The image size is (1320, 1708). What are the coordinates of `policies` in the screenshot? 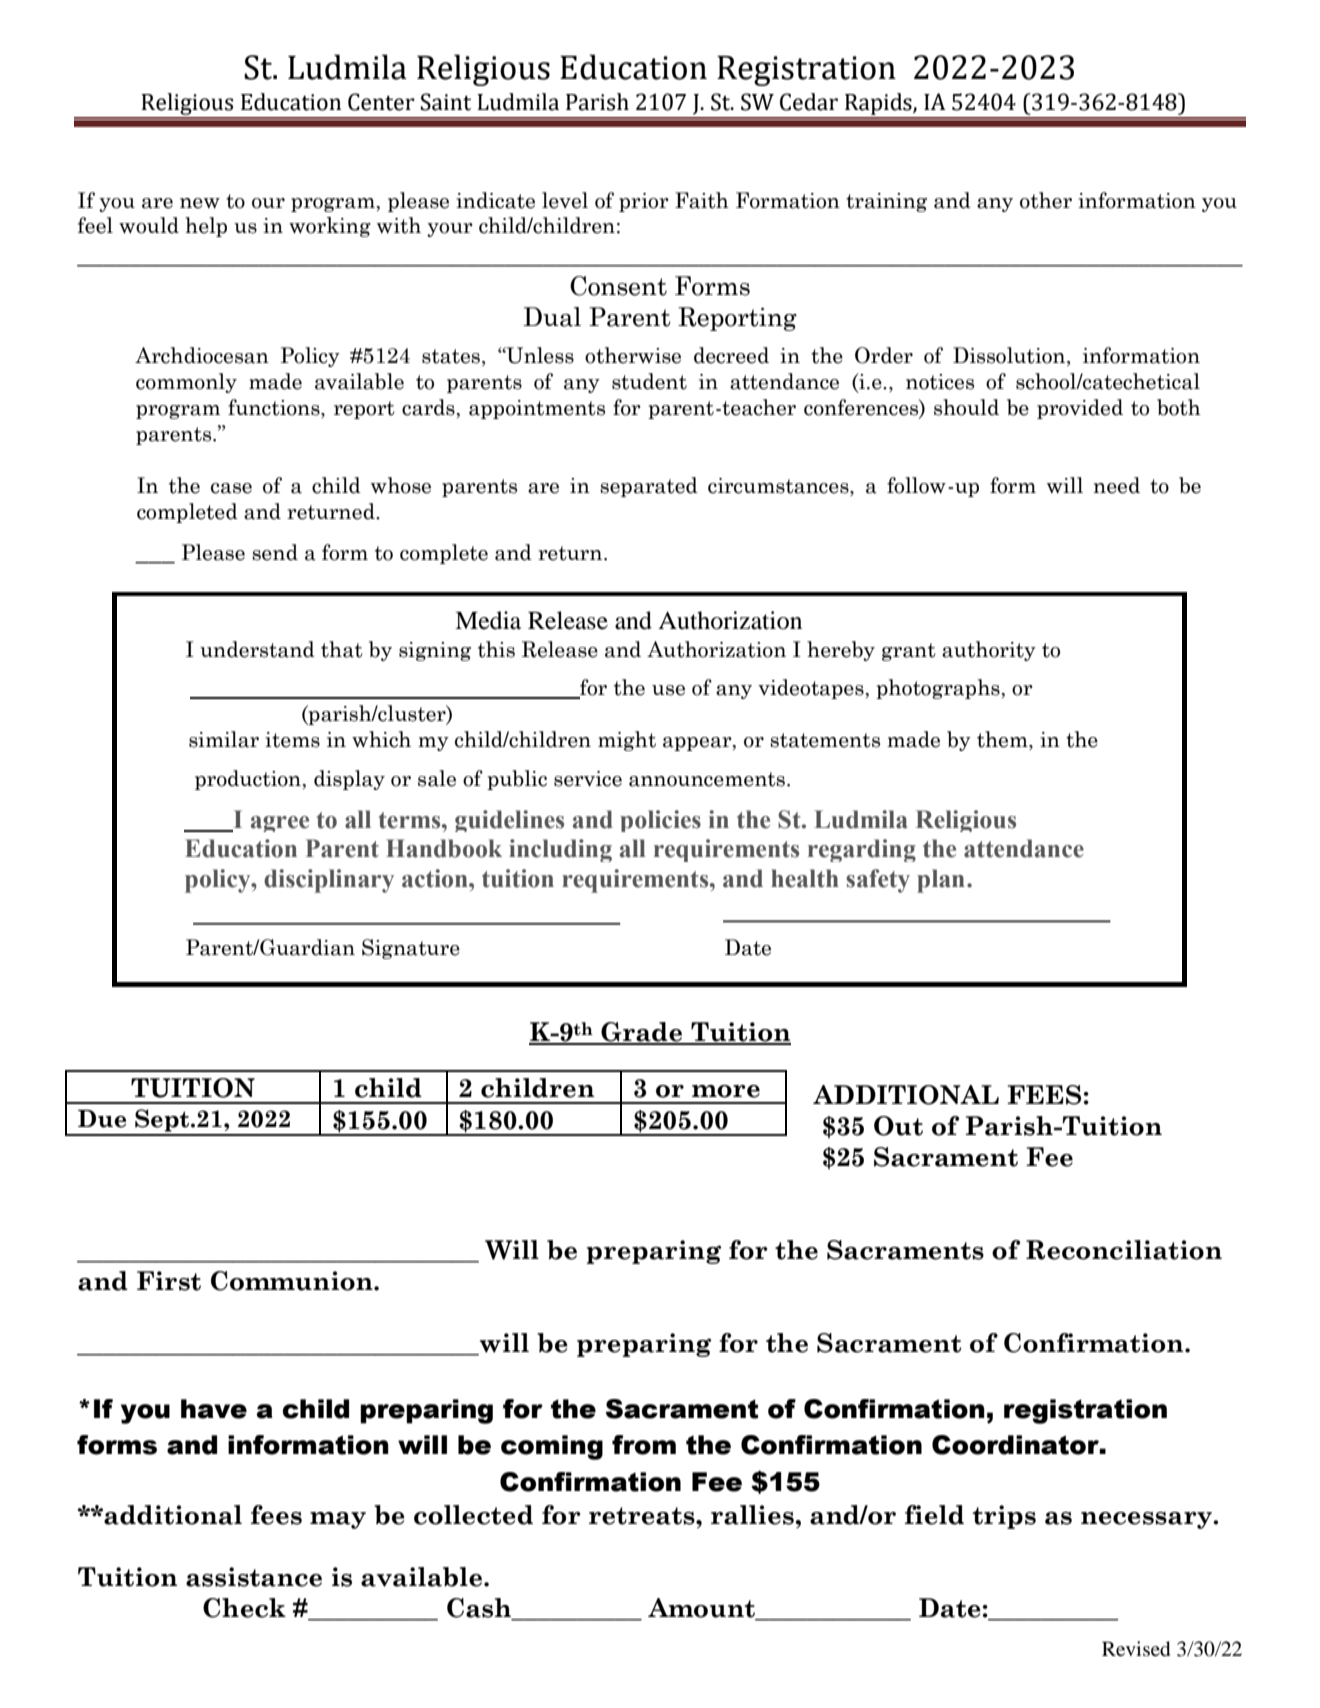 It's located at (660, 821).
